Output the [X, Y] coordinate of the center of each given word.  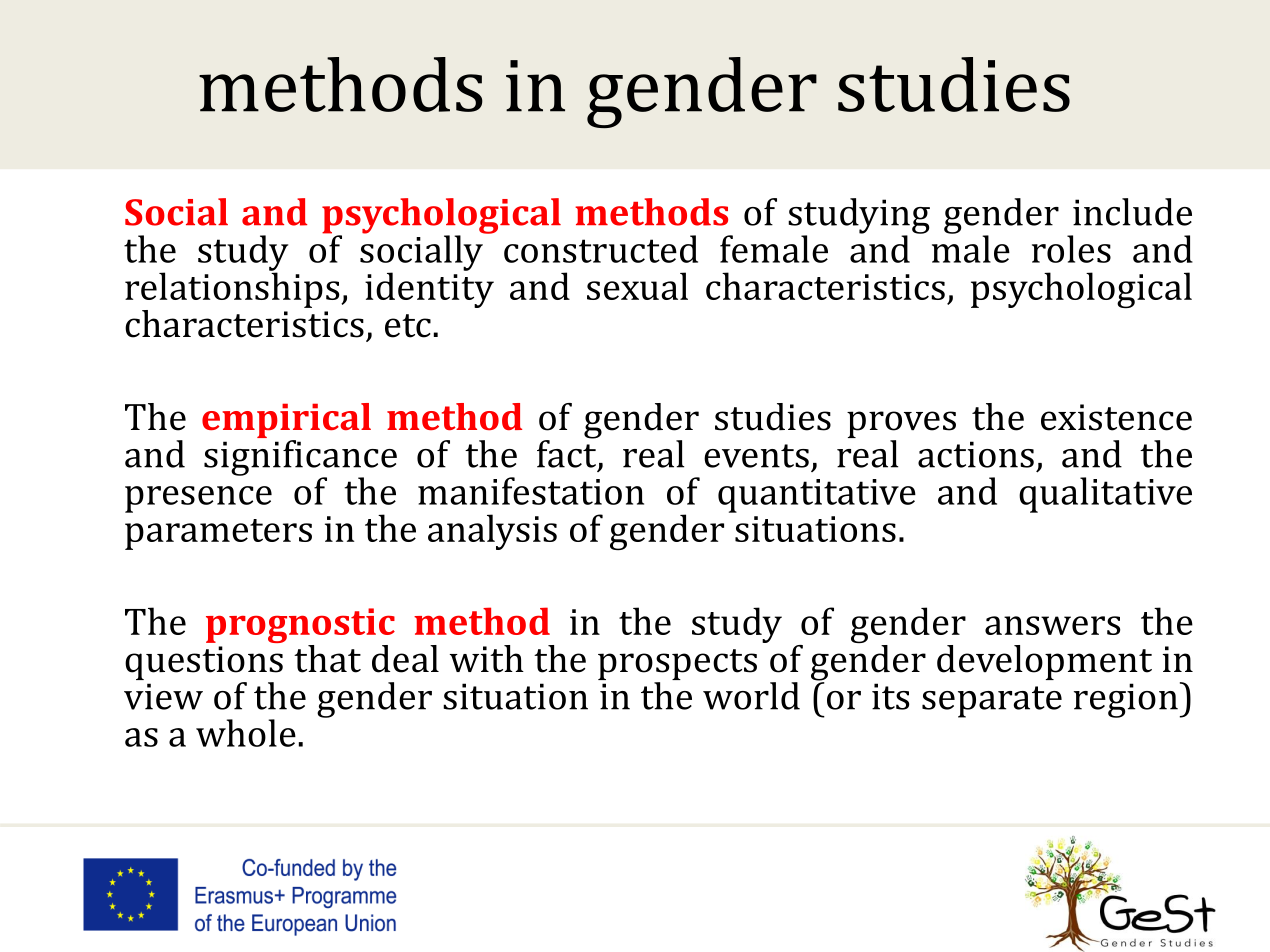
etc [408, 326]
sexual [637, 286]
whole [246, 733]
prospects [677, 666]
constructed [601, 249]
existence [1116, 417]
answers [1052, 625]
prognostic [300, 627]
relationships [233, 289]
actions [976, 454]
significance [300, 459]
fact [568, 454]
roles [1071, 249]
